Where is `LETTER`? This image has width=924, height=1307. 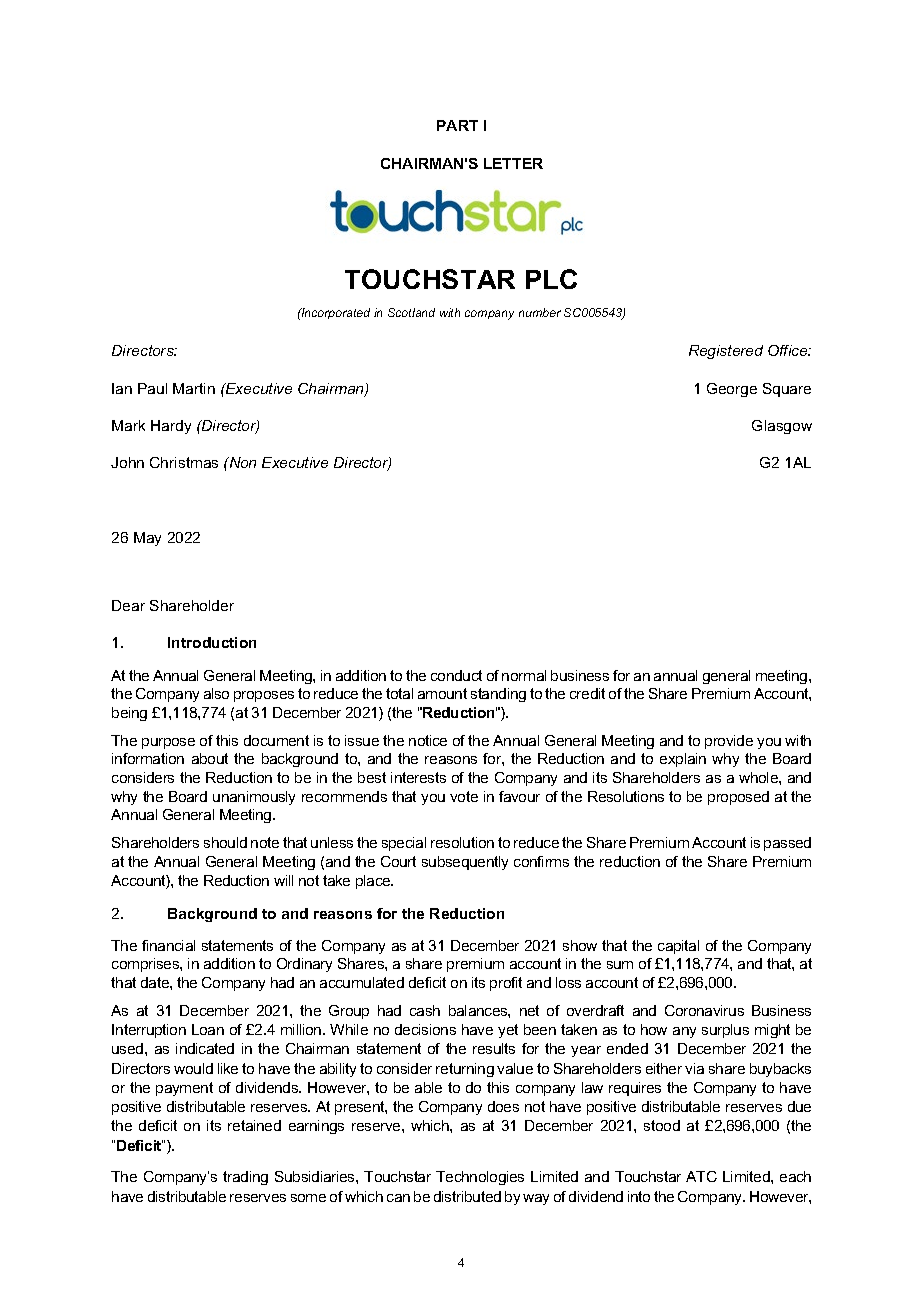
LETTER is located at coordinates (513, 163).
